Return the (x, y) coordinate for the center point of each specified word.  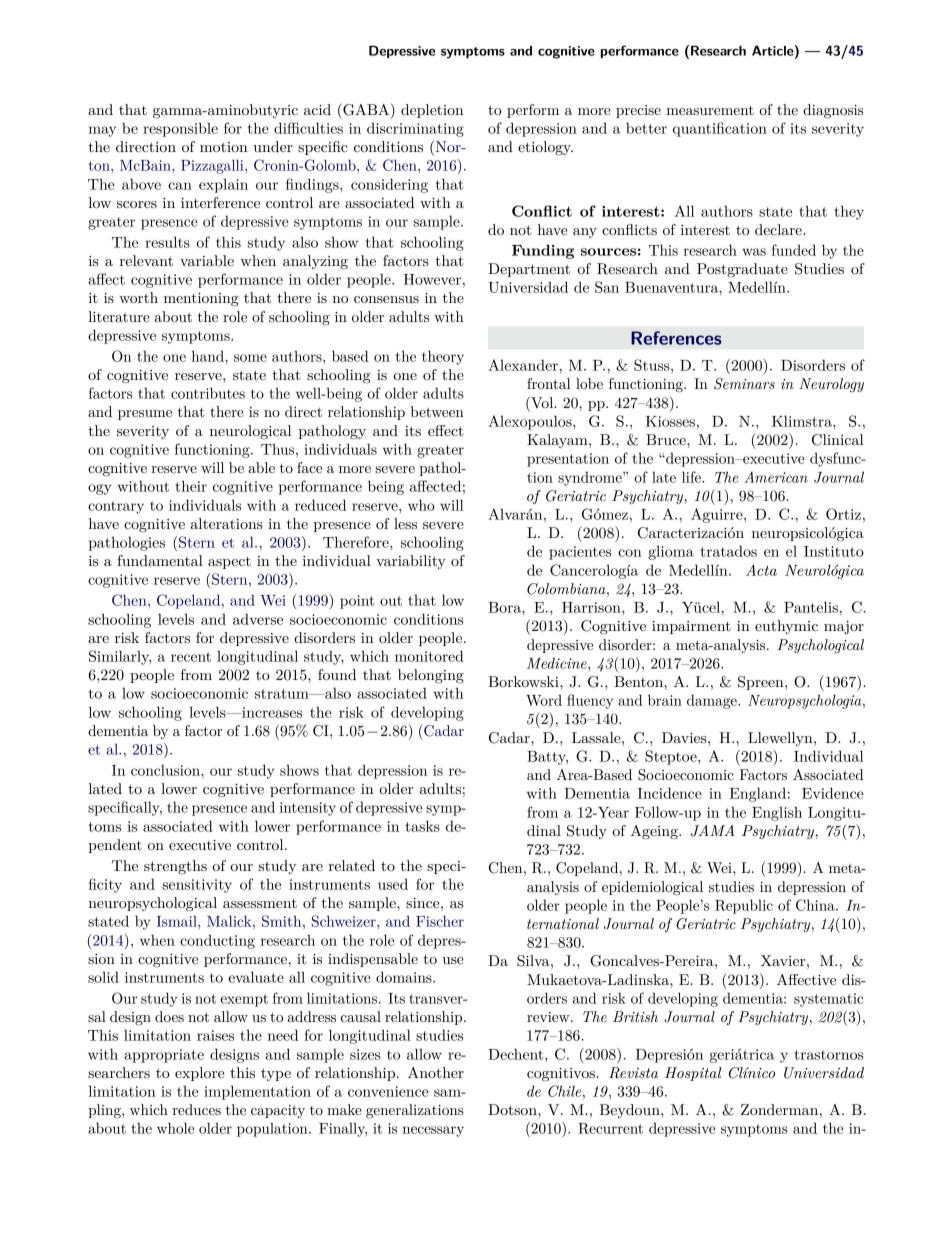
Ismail (178, 921)
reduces (196, 1109)
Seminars (744, 384)
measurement (710, 110)
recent (191, 657)
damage (713, 701)
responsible (180, 129)
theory (443, 357)
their (191, 486)
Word (544, 700)
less (405, 523)
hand (209, 356)
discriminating (415, 130)
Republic (744, 906)
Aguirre (718, 515)
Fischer (440, 921)
